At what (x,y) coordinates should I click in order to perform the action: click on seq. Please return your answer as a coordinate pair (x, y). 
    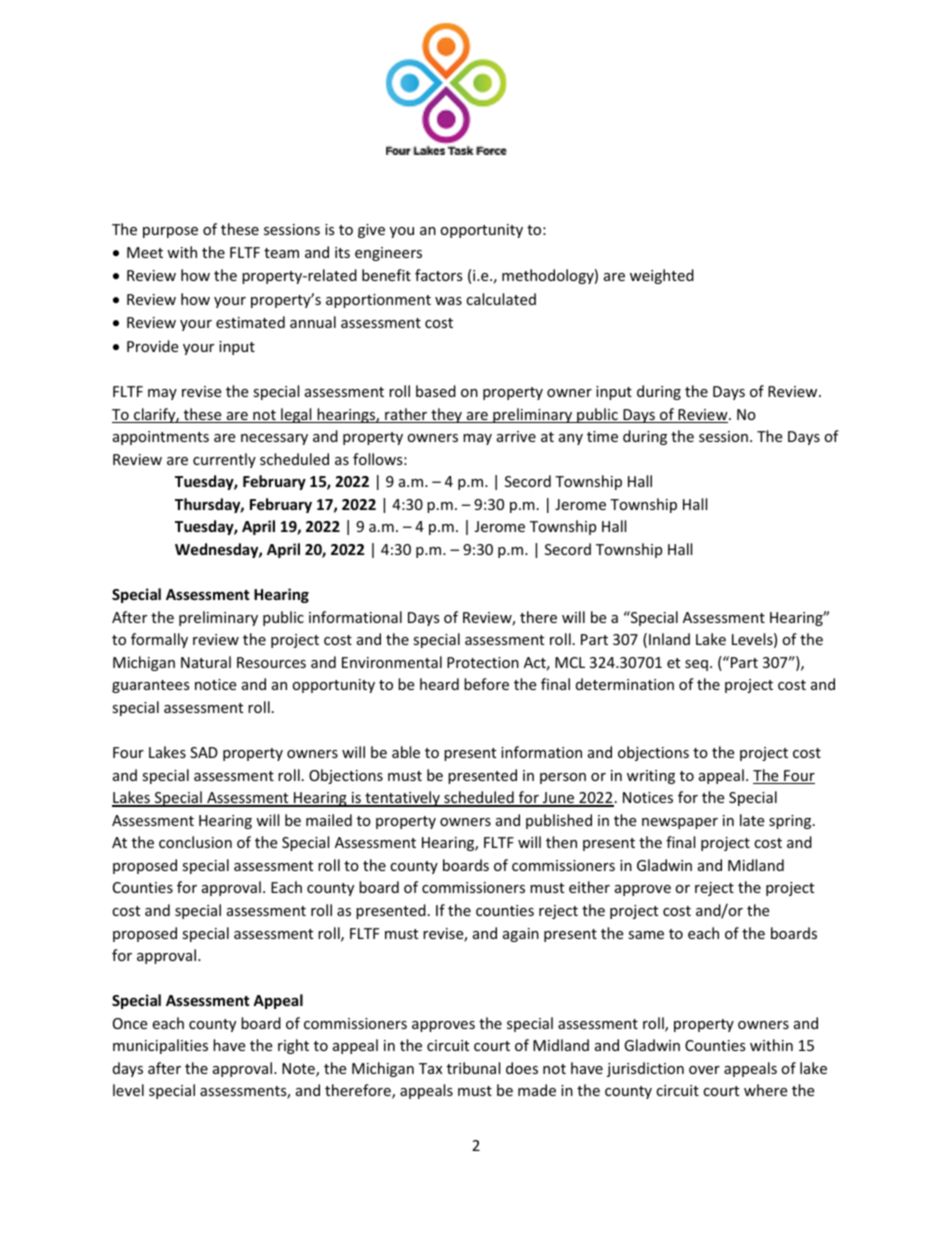
    Looking at the image, I should click on (696, 665).
